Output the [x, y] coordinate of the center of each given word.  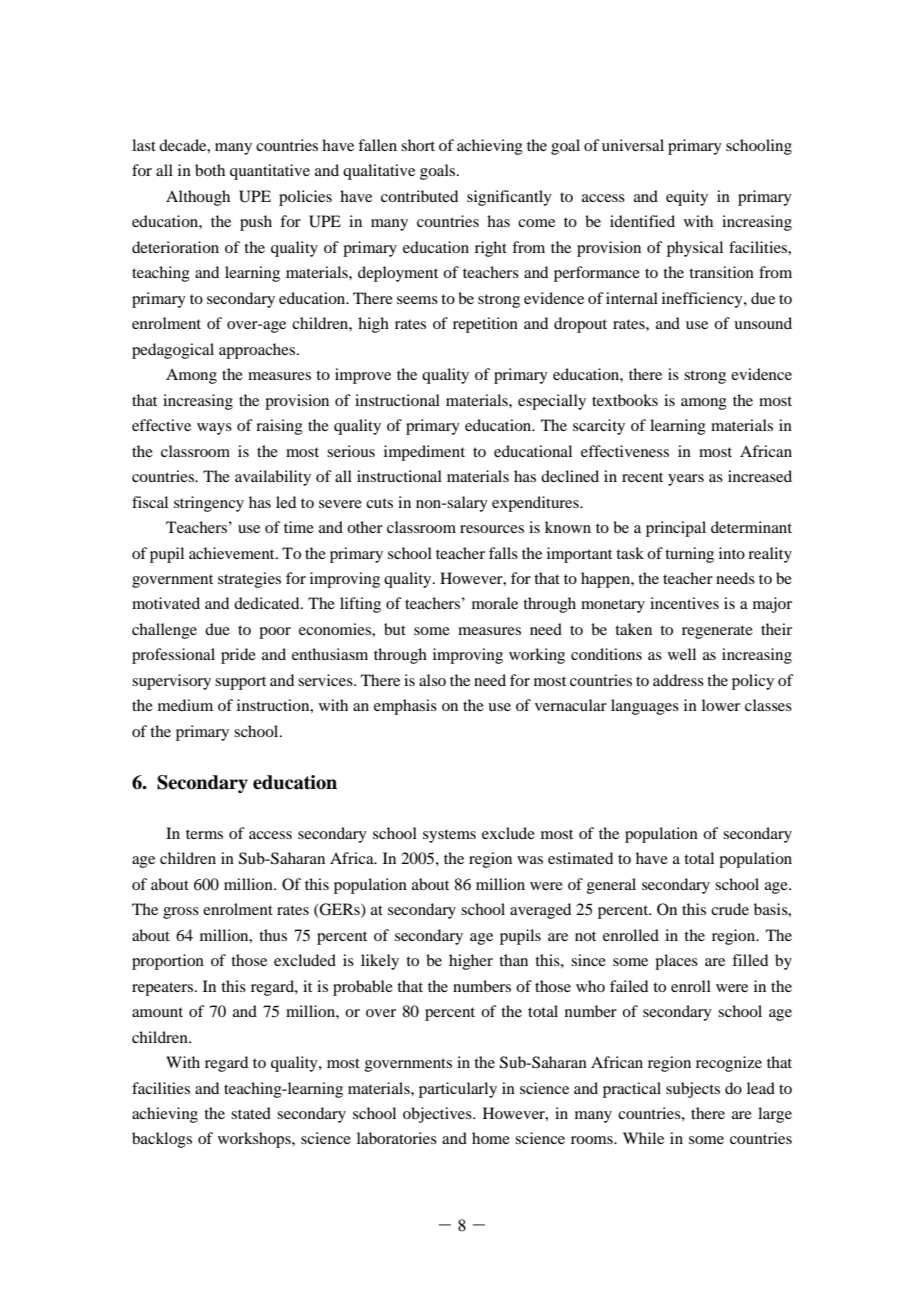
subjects [693, 1090]
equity [687, 198]
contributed [419, 196]
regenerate [717, 632]
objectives [438, 1115]
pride [238, 656]
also [432, 680]
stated [251, 1113]
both [210, 170]
